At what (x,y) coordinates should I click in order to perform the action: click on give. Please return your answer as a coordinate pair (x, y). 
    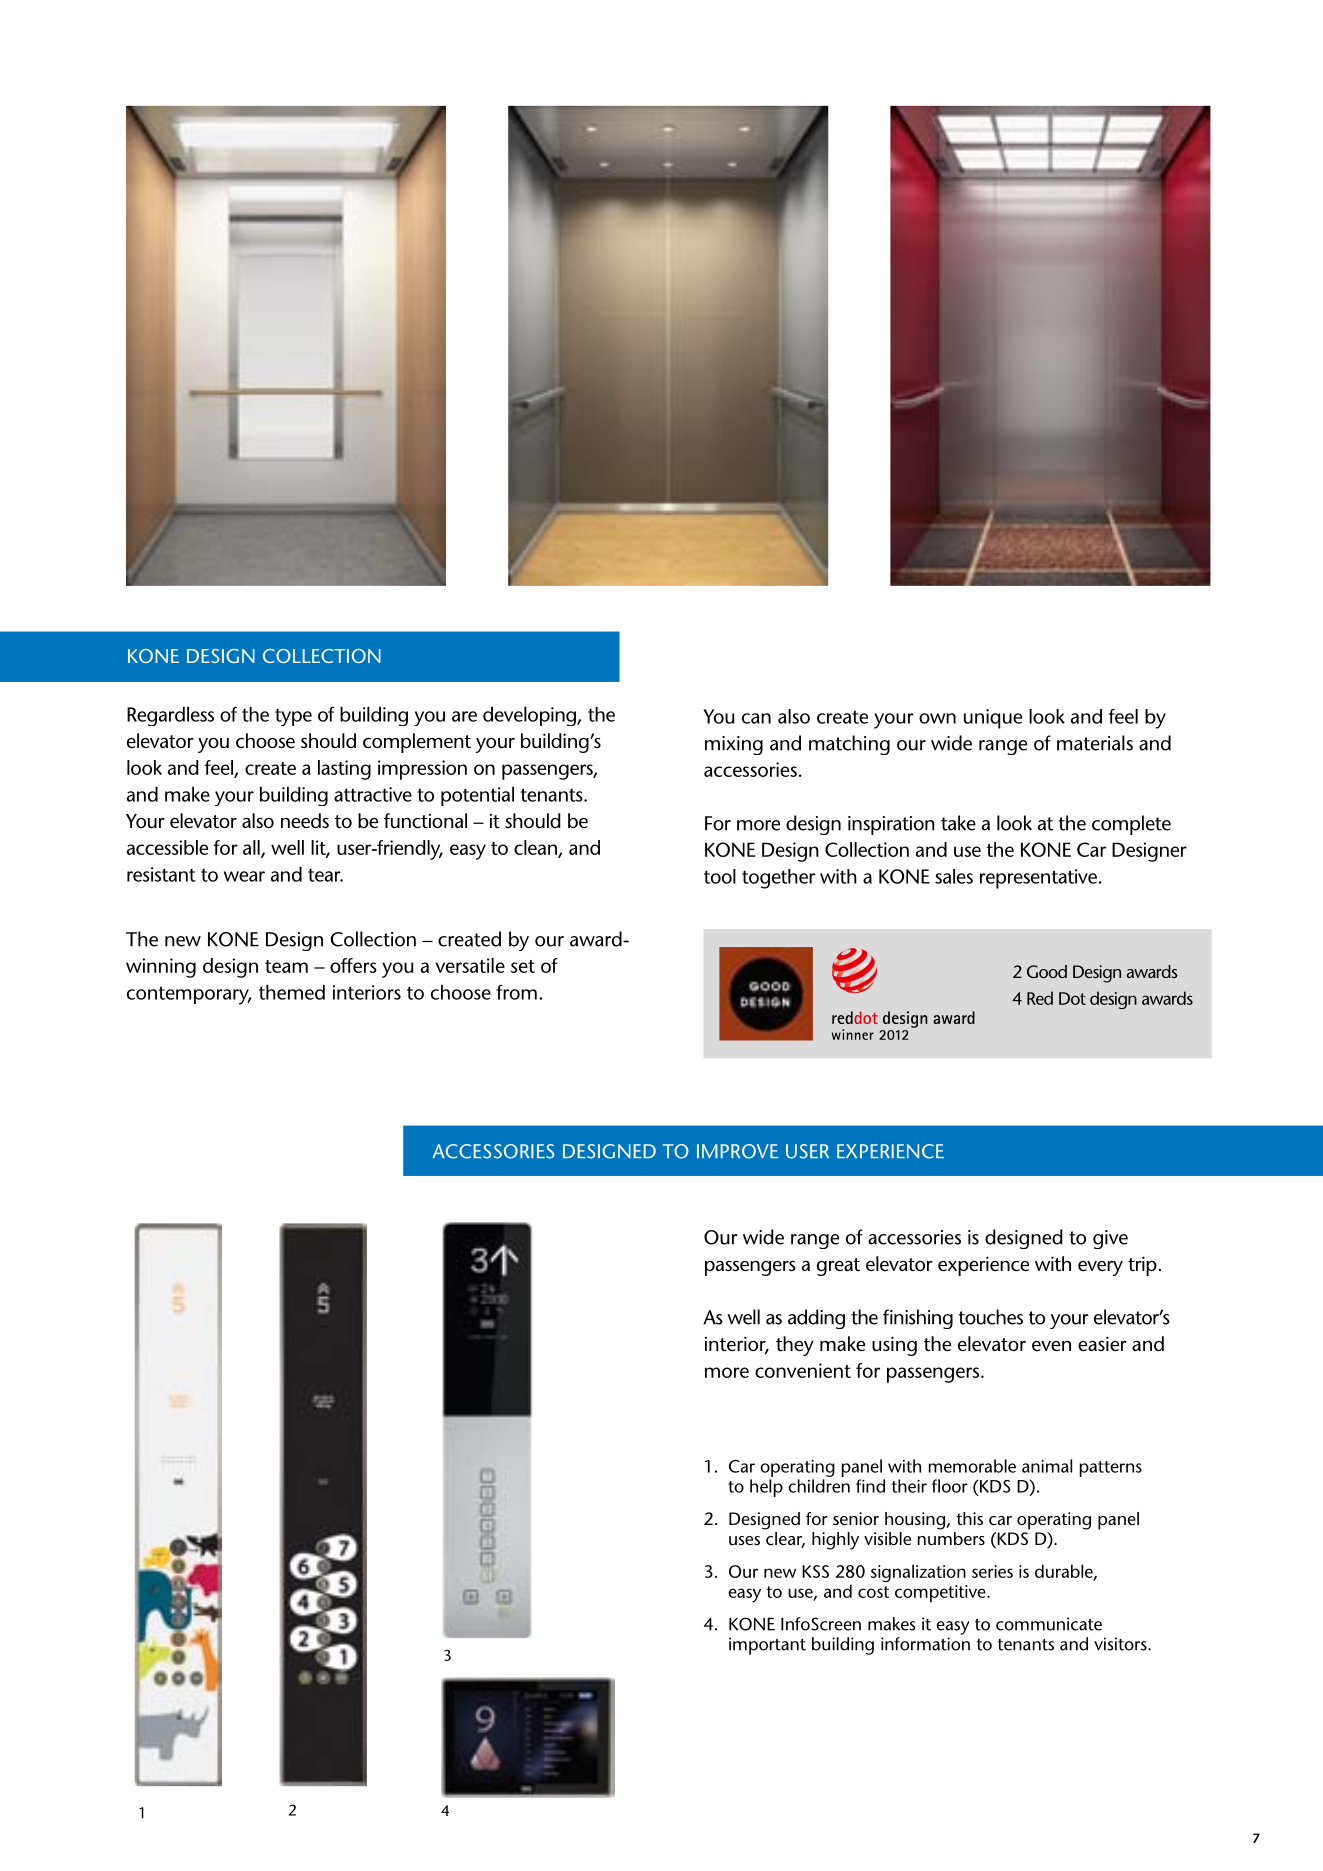
    Looking at the image, I should click on (1110, 1239).
